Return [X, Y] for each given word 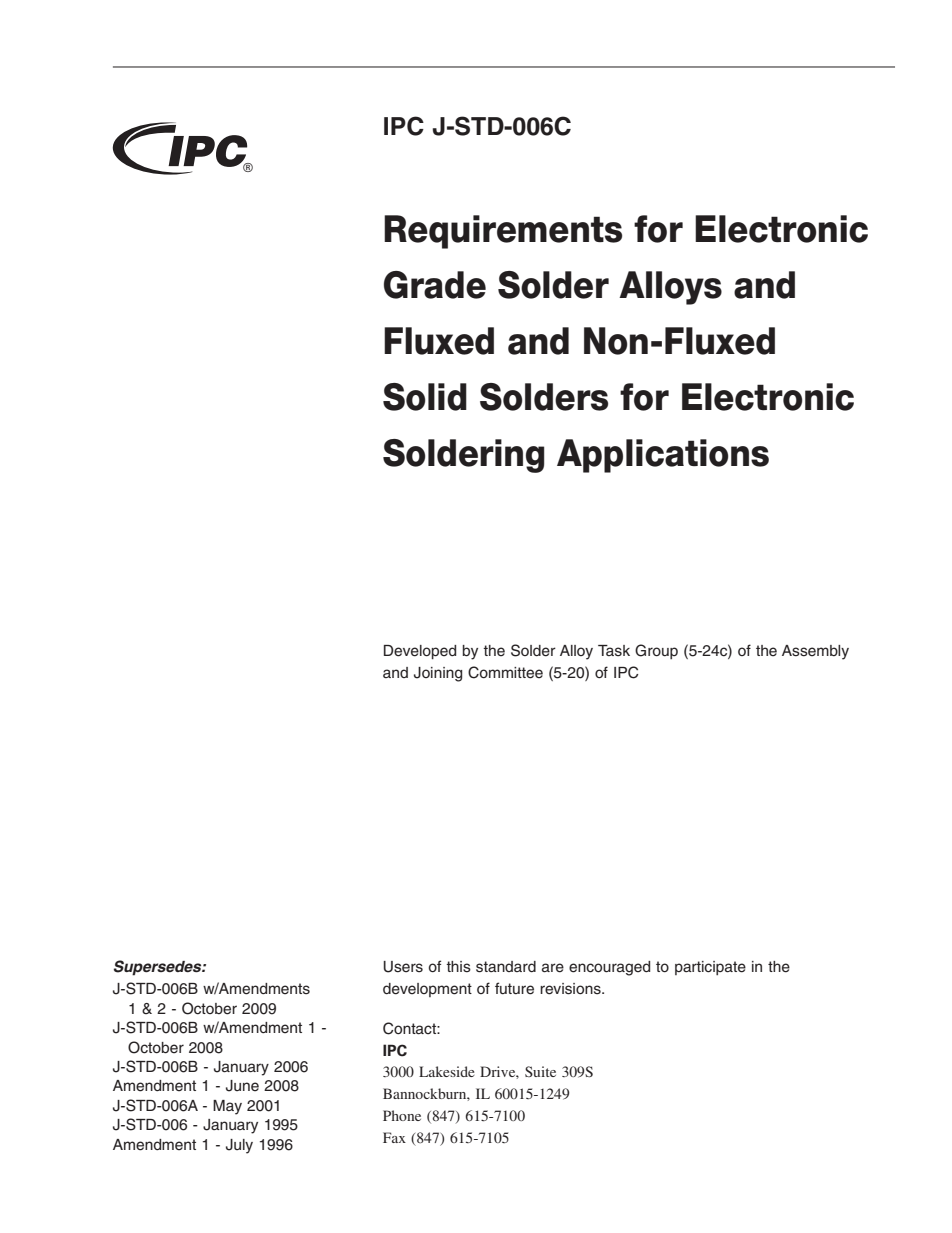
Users [403, 967]
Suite [540, 1071]
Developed [420, 652]
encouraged [609, 968]
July [239, 1146]
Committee [505, 672]
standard [506, 967]
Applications [663, 456]
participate [710, 968]
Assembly [815, 652]
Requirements [503, 232]
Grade [435, 285]
